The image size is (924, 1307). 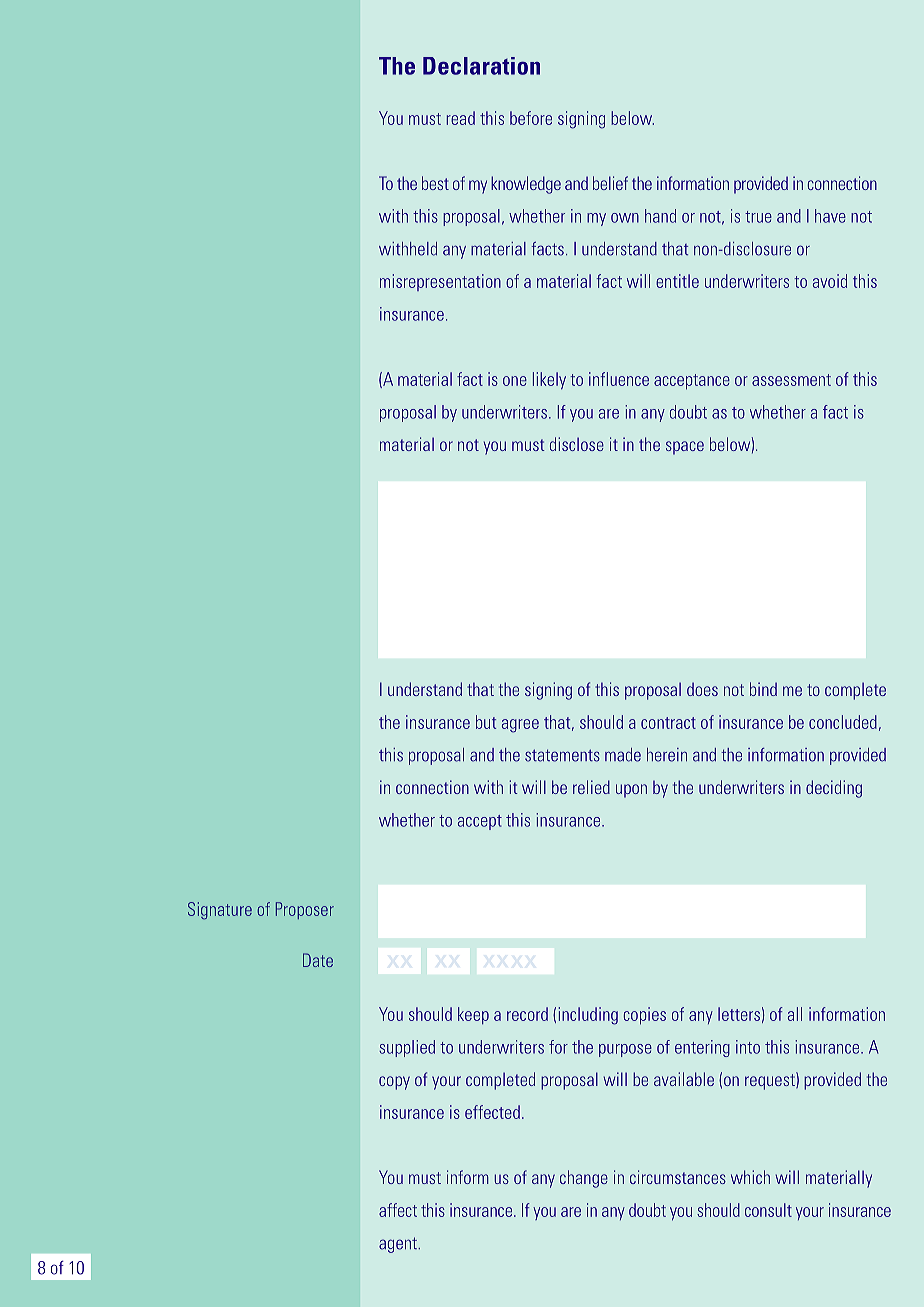 I want to click on true, so click(x=758, y=217).
